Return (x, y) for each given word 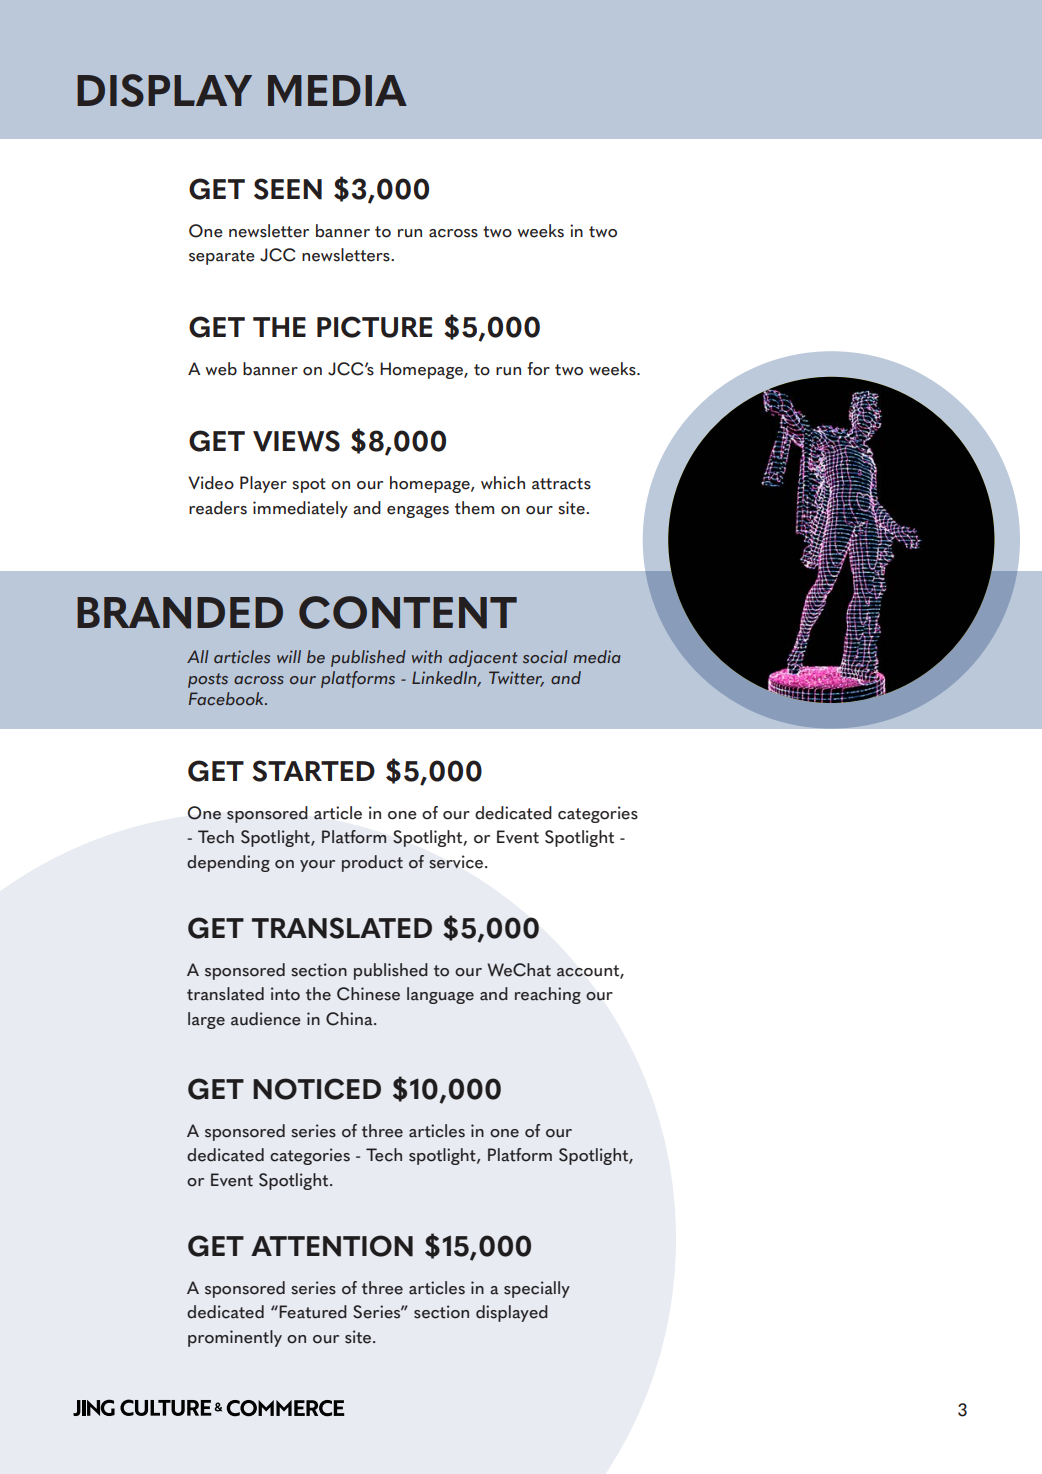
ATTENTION (332, 1246)
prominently (235, 1338)
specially (537, 1289)
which (503, 483)
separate (222, 257)
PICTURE (375, 327)
